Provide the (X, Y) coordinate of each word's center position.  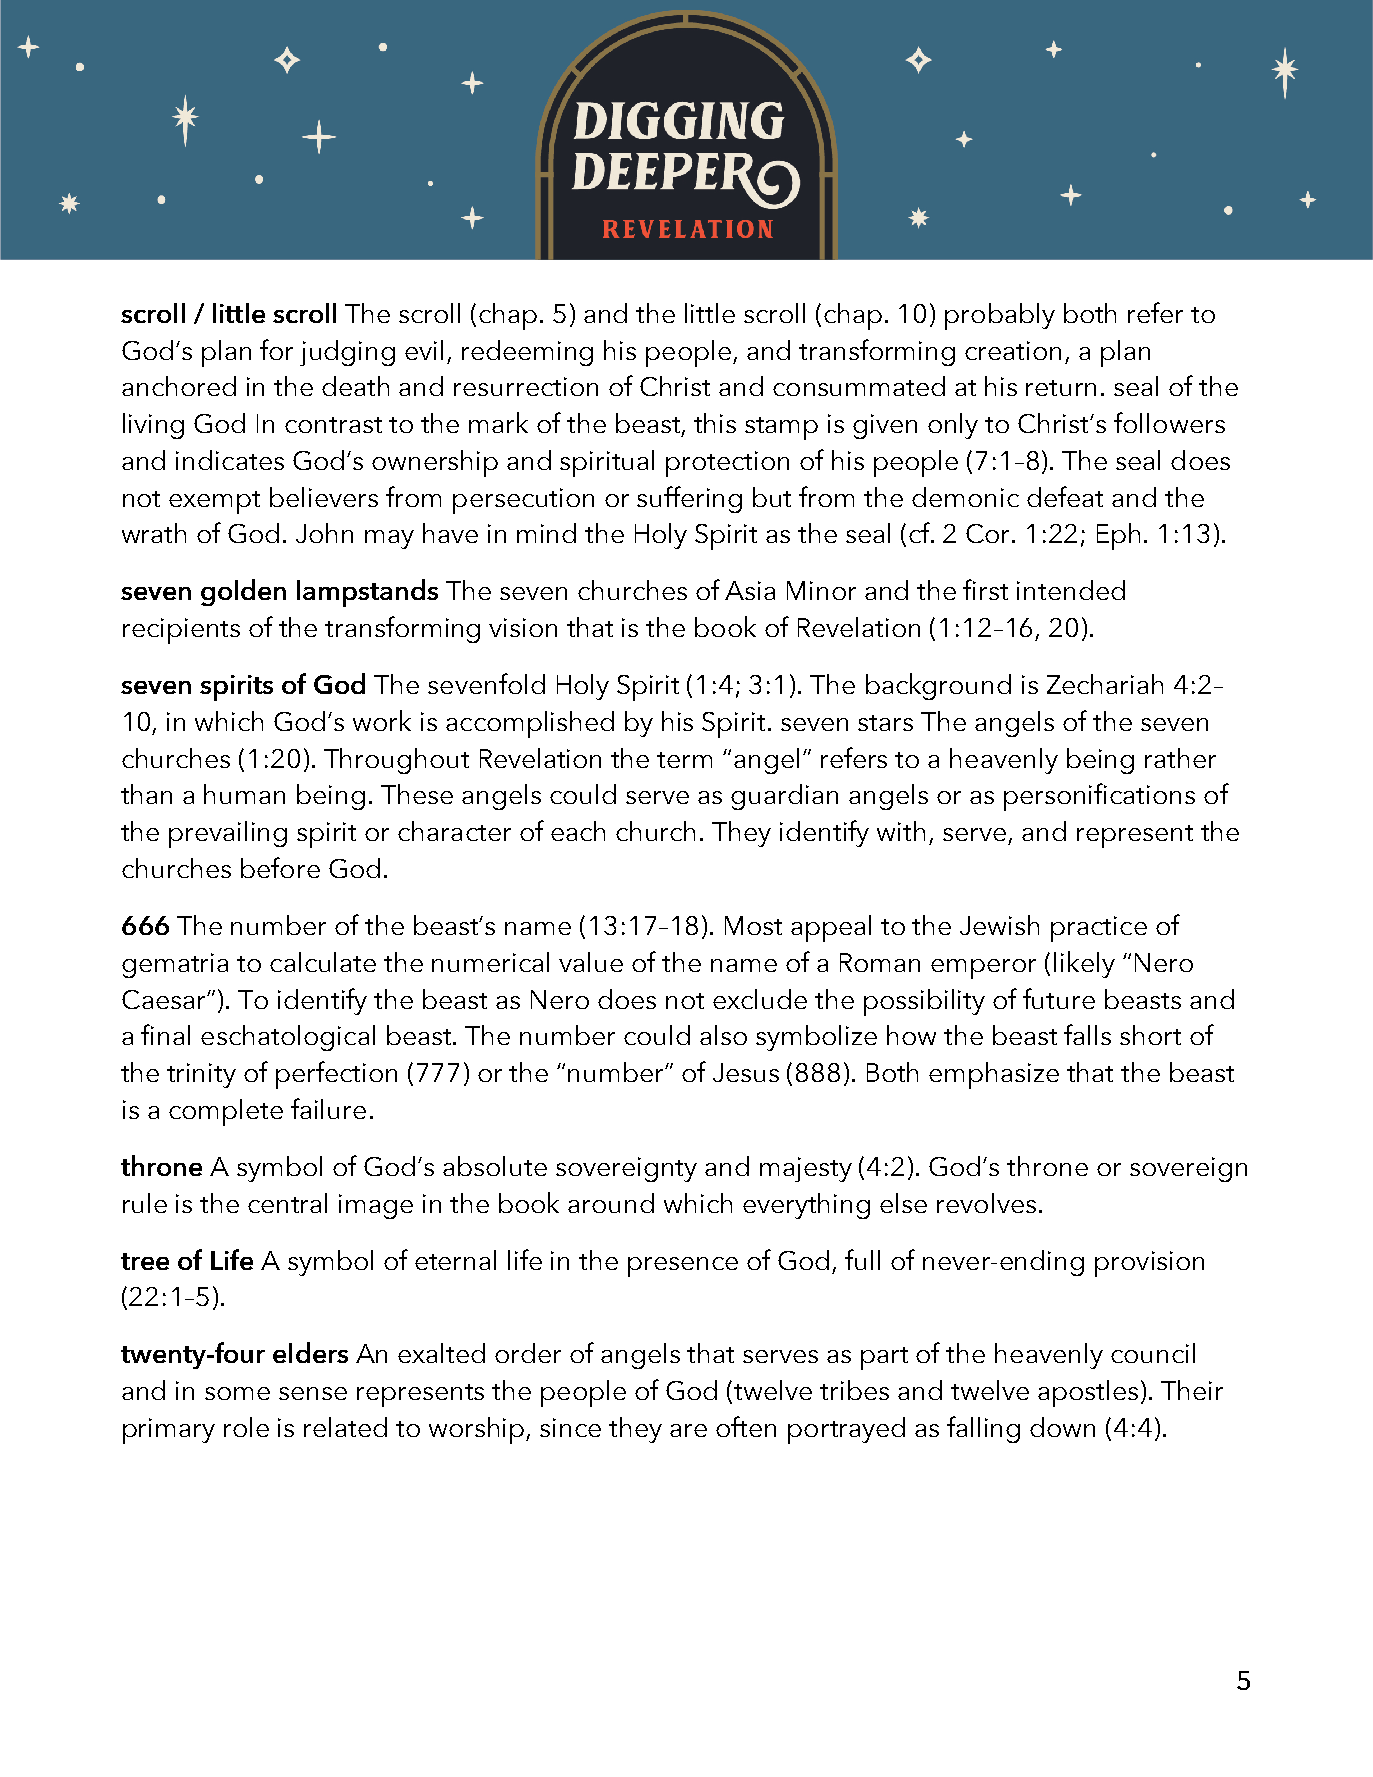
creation (1013, 350)
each (578, 831)
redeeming (527, 353)
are (688, 1430)
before (280, 867)
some (237, 1393)
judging (347, 353)
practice (1099, 929)
